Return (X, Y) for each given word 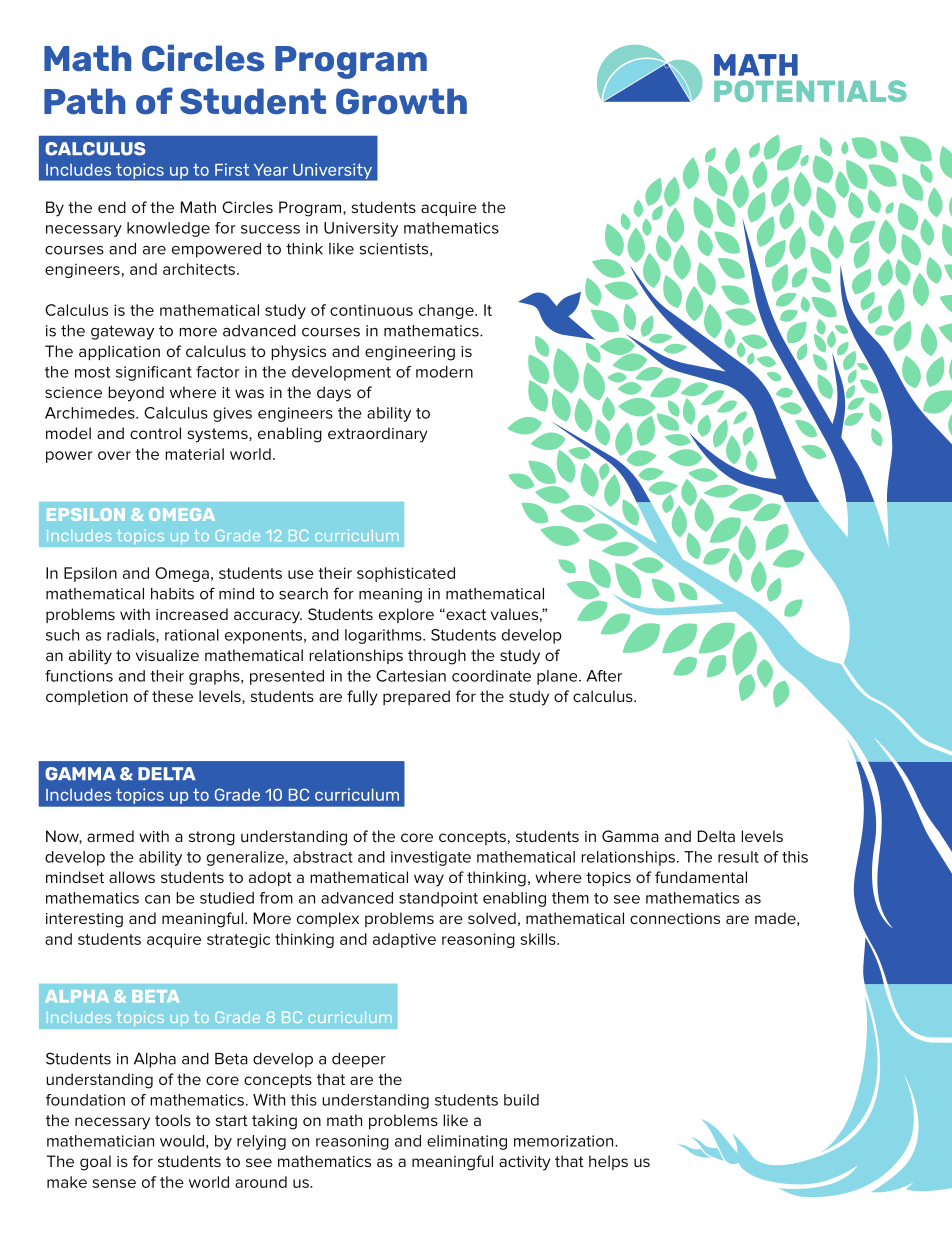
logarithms (384, 636)
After (604, 676)
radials (132, 635)
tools (173, 1120)
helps (608, 1162)
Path (84, 101)
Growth (401, 101)
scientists (395, 249)
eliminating (467, 1142)
